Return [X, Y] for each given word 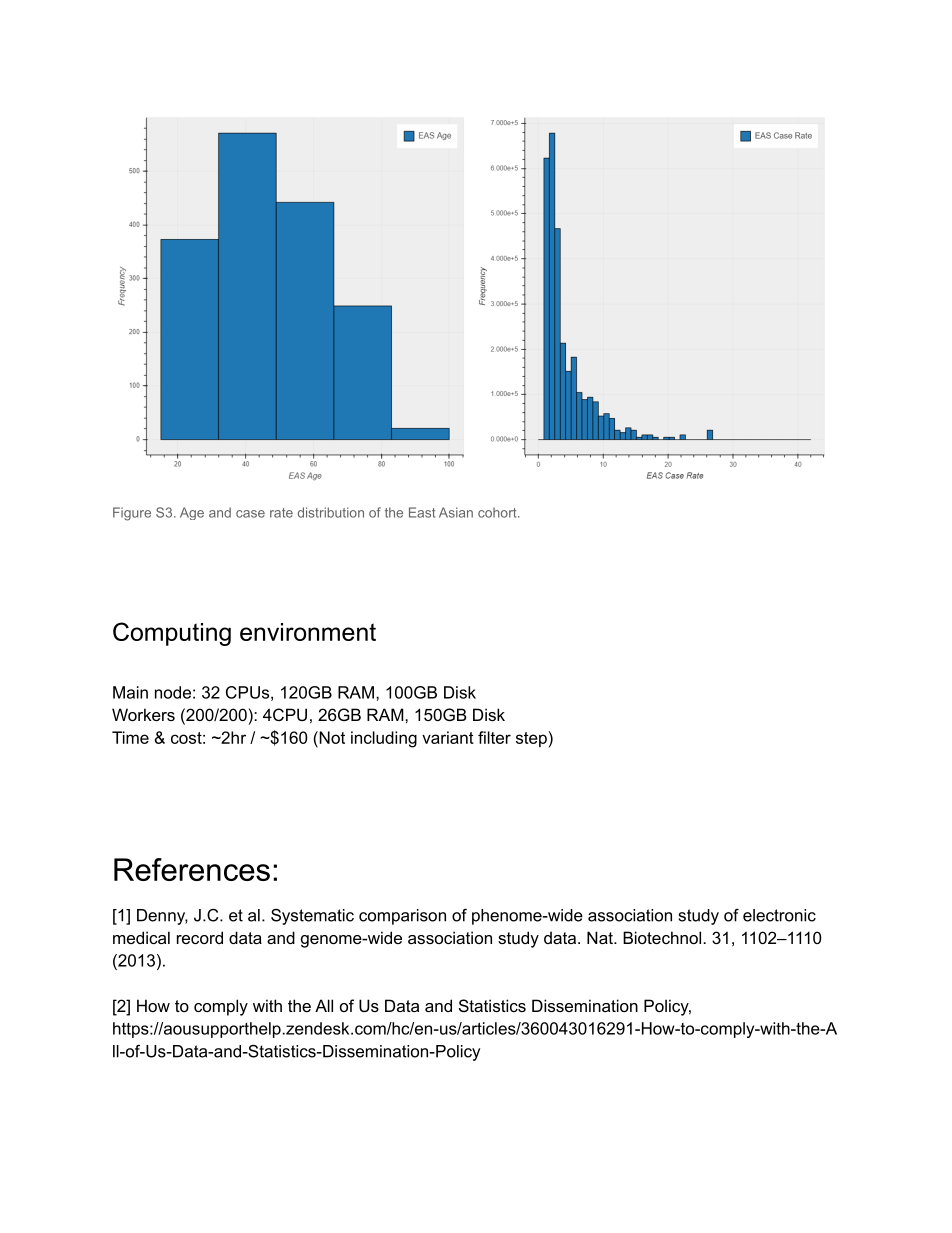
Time [130, 737]
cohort [498, 512]
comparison [402, 917]
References [192, 869]
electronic [779, 915]
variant [448, 737]
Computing [172, 634]
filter [494, 737]
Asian [456, 512]
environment [308, 632]
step [531, 739]
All [324, 1005]
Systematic [312, 917]
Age [192, 513]
